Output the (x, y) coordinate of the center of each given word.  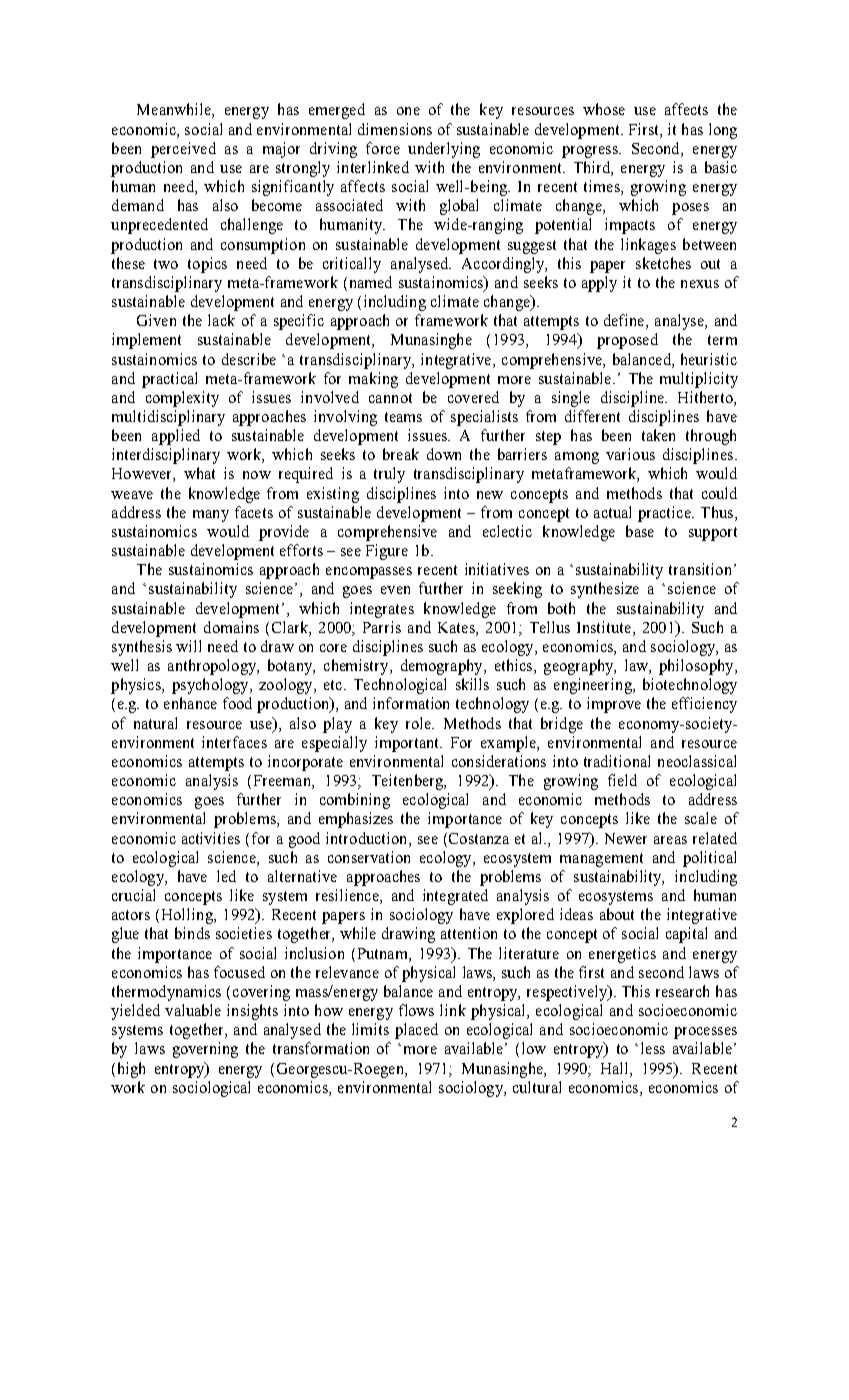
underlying (444, 150)
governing (205, 1050)
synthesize (605, 590)
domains (231, 627)
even (395, 590)
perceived (183, 150)
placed (416, 1031)
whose (604, 109)
